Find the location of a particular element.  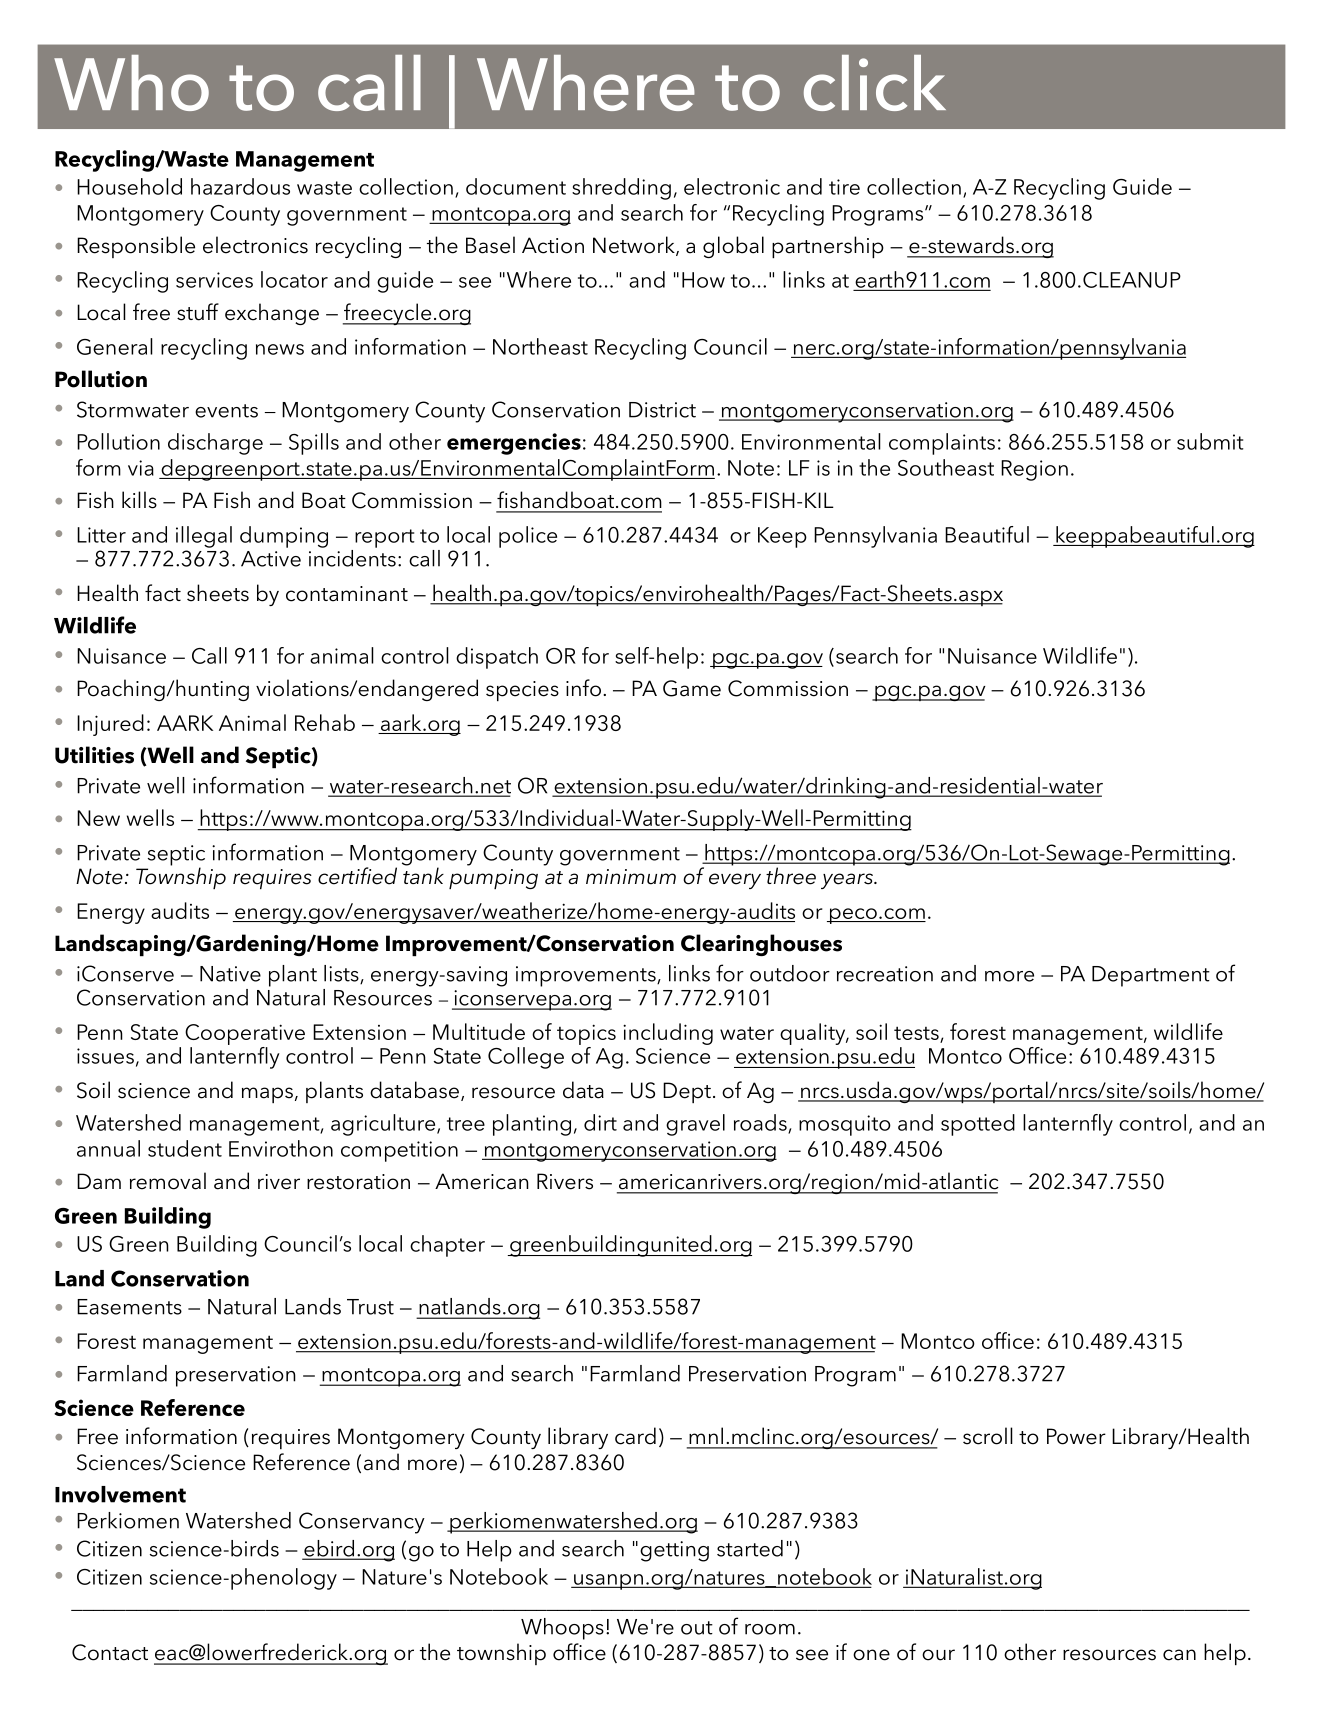

dirt is located at coordinates (600, 1122).
